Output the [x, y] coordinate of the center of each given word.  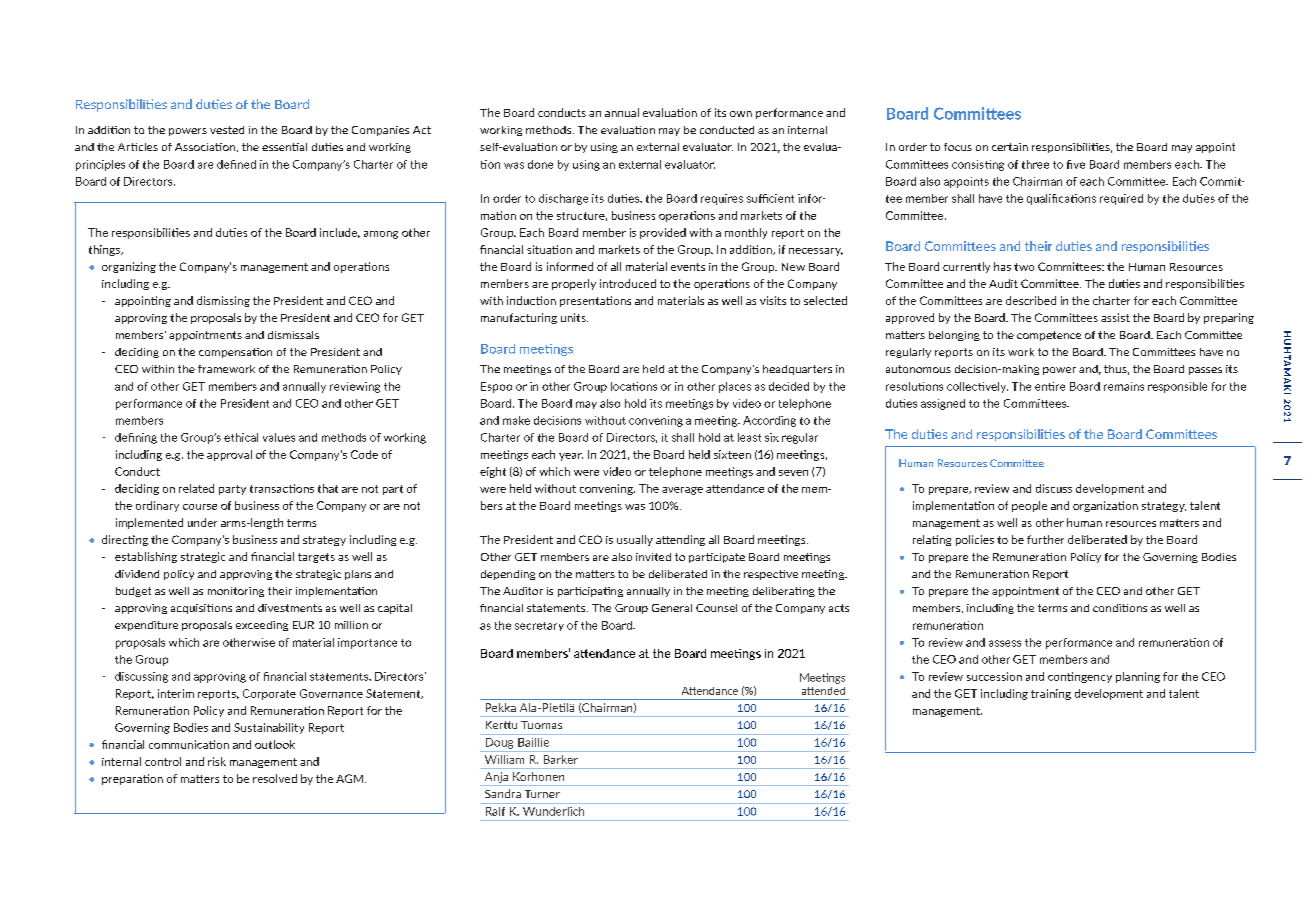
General [672, 608]
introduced [628, 283]
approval [229, 455]
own [741, 114]
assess [1005, 643]
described [1031, 300]
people [1029, 506]
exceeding [262, 626]
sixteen [732, 454]
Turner [542, 794]
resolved [275, 778]
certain [1010, 147]
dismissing [223, 301]
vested [227, 130]
